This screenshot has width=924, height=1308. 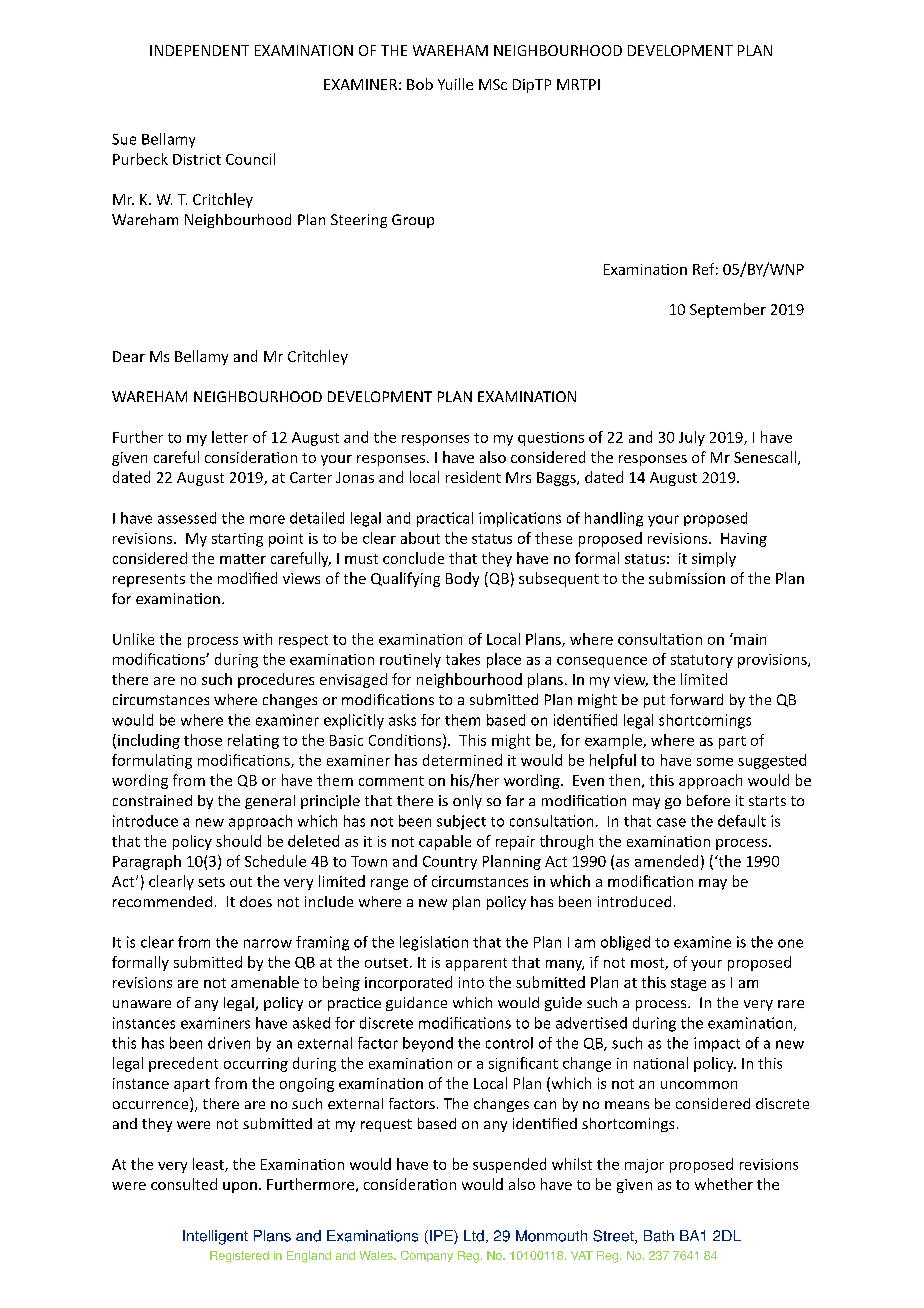 What do you see at coordinates (238, 841) in the screenshot?
I see `should` at bounding box center [238, 841].
